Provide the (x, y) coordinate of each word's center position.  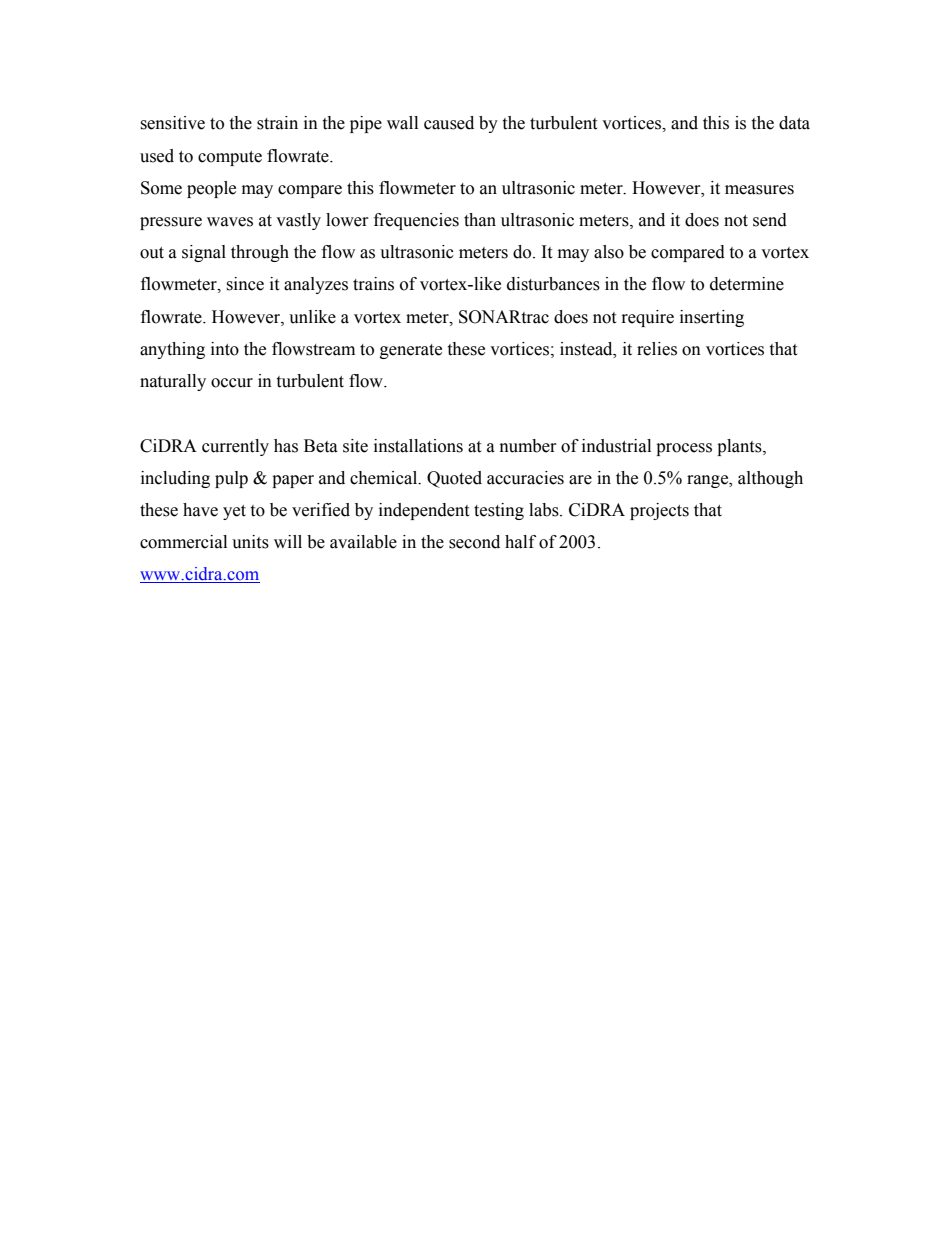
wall (402, 123)
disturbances (553, 284)
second (474, 542)
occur (232, 383)
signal (204, 253)
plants (740, 447)
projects (659, 511)
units (250, 542)
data (794, 123)
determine (747, 284)
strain (277, 123)
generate (411, 351)
